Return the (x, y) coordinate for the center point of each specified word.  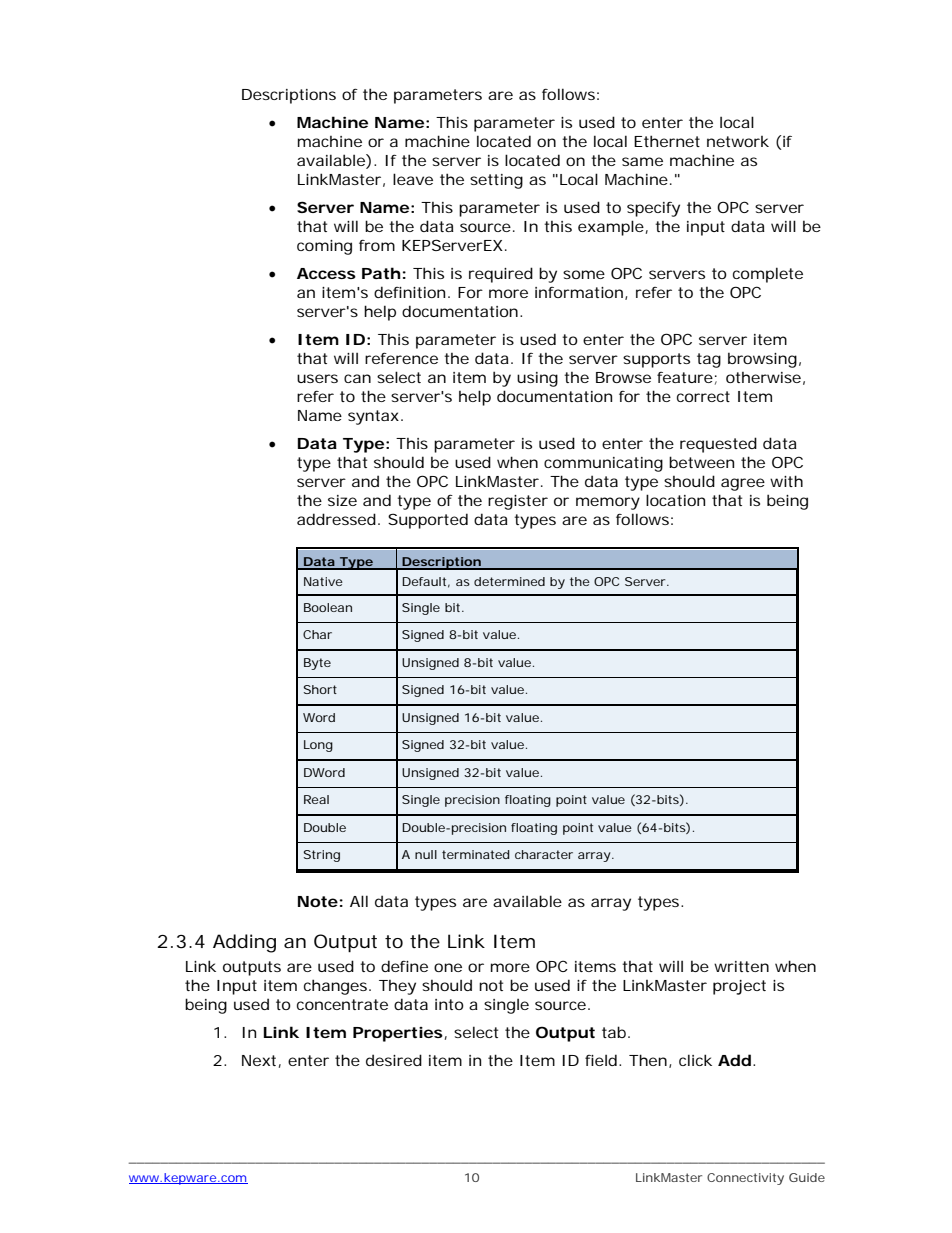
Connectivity (745, 1179)
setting (496, 181)
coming (324, 247)
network (738, 141)
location (675, 500)
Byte (317, 664)
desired (394, 1060)
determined (509, 581)
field (601, 1060)
